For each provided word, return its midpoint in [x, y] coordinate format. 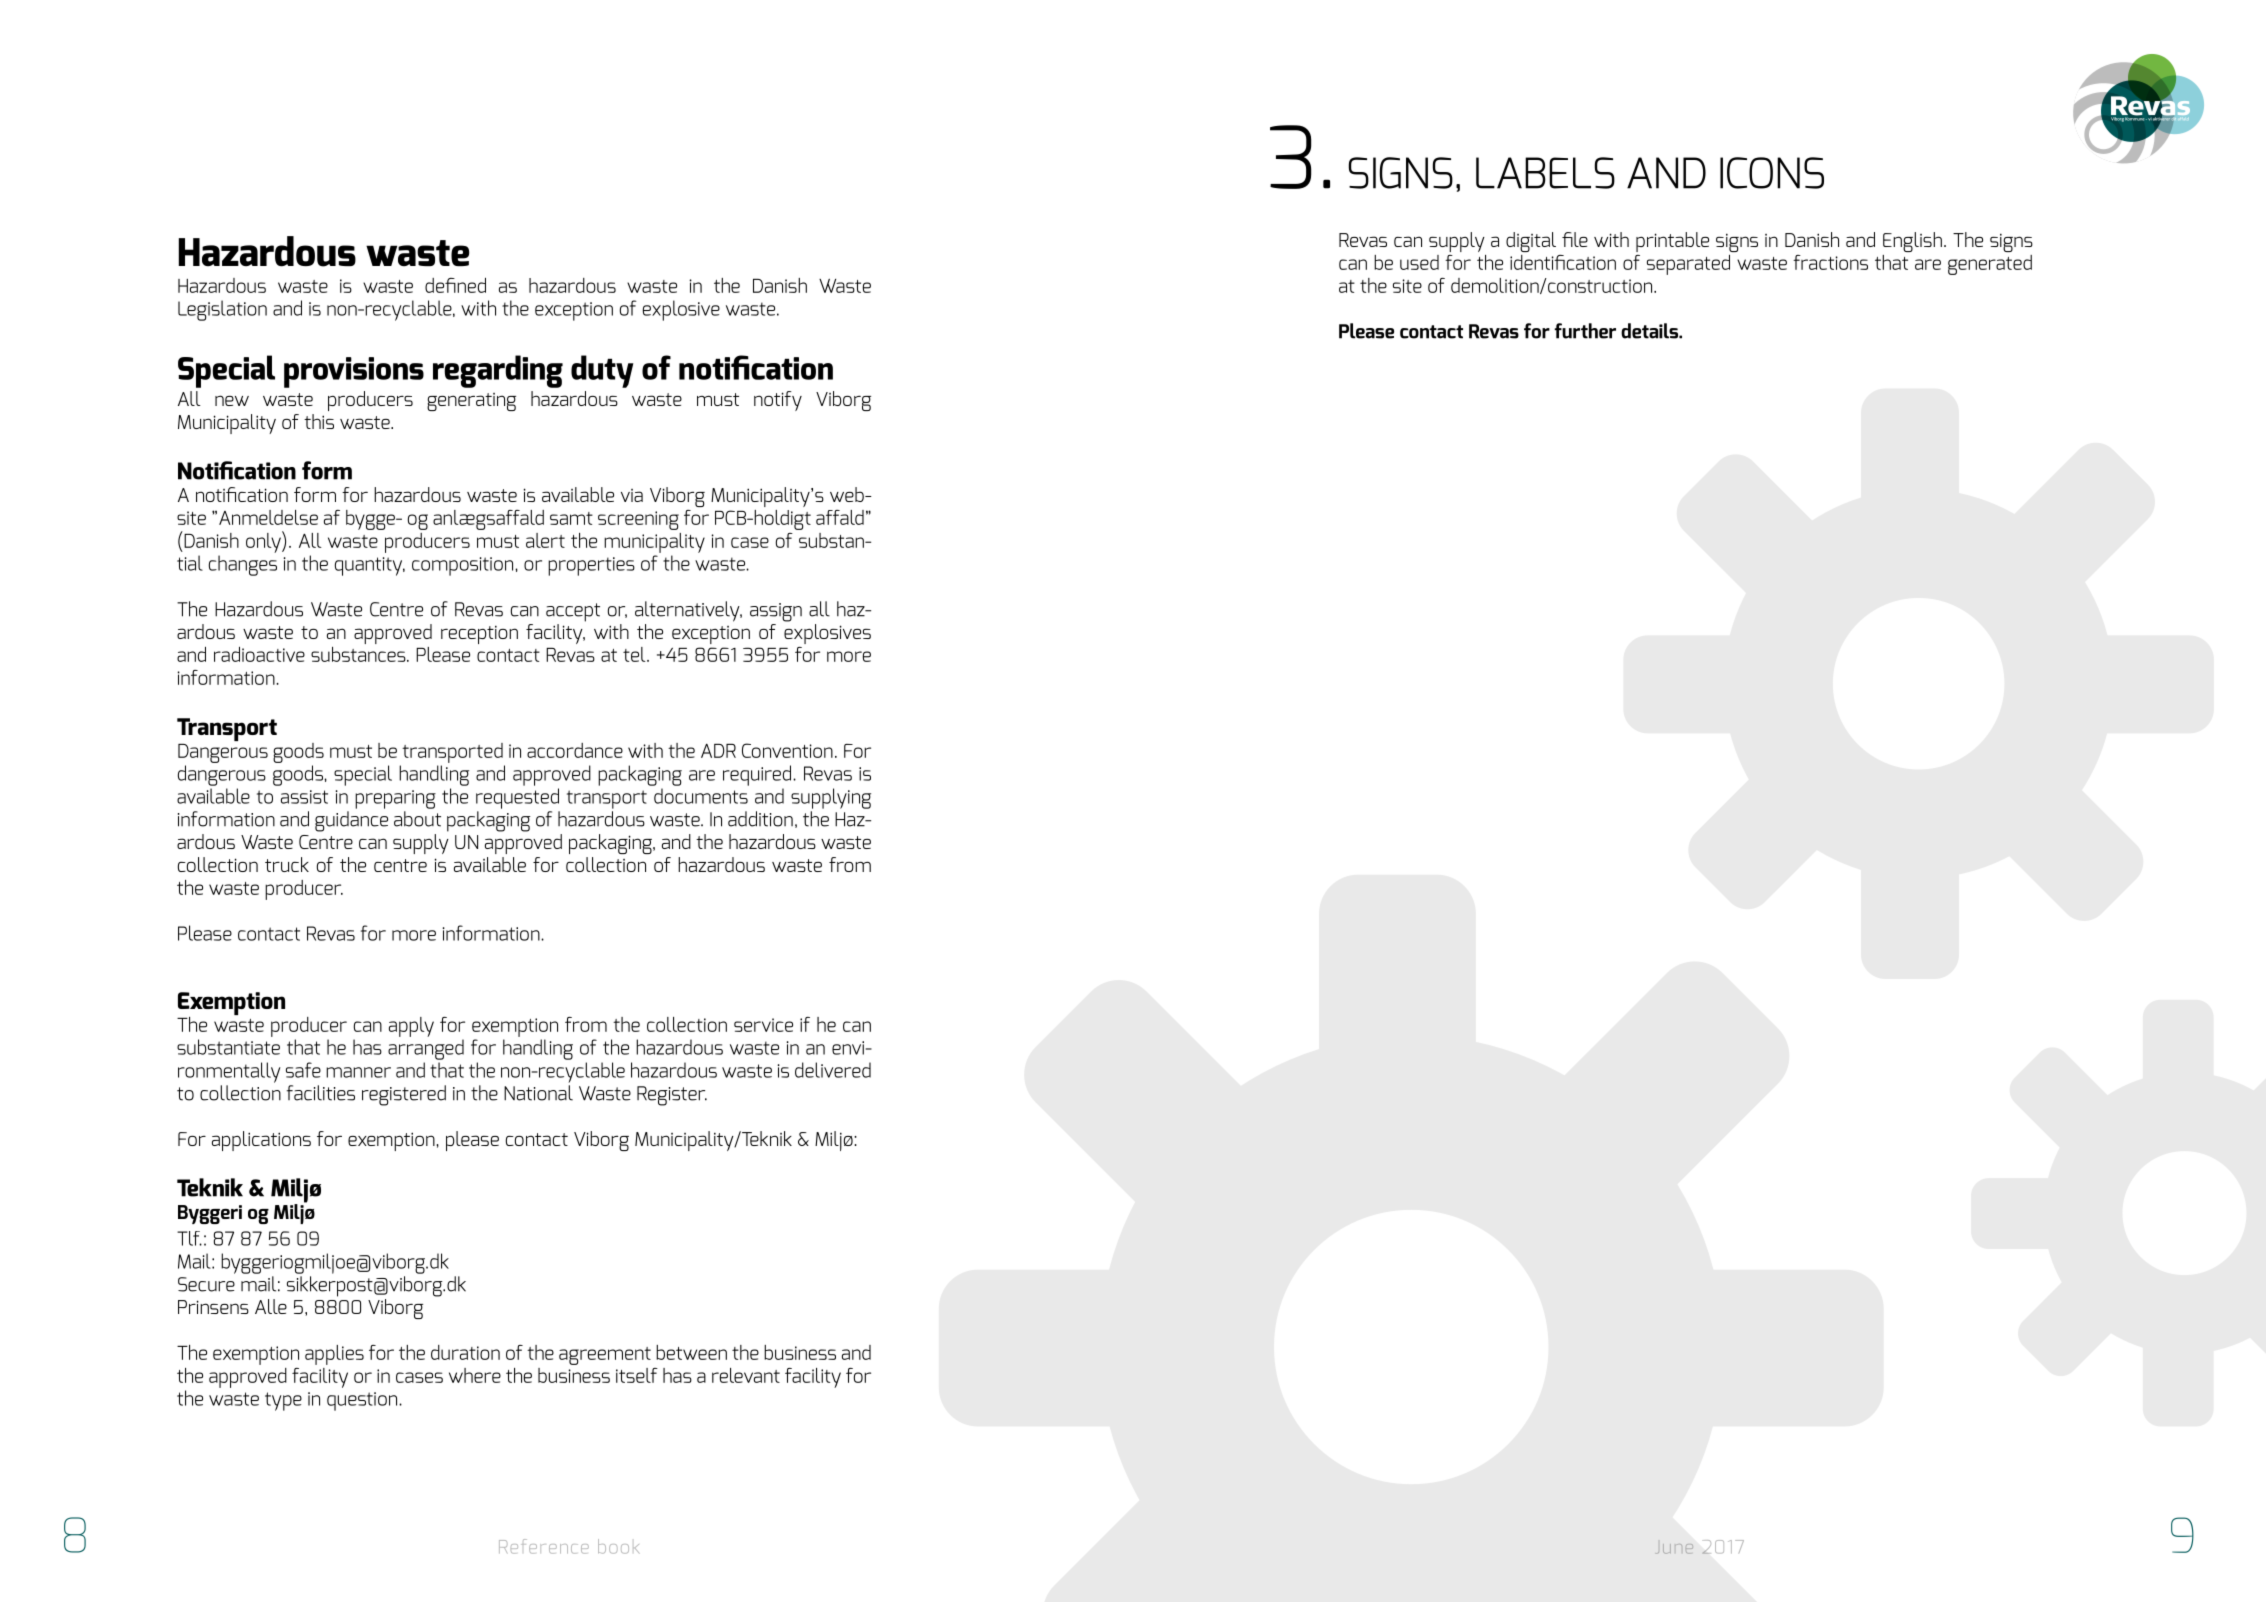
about [417, 819]
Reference [544, 1546]
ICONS [1772, 173]
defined [455, 285]
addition [760, 819]
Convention [787, 750]
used [1419, 262]
